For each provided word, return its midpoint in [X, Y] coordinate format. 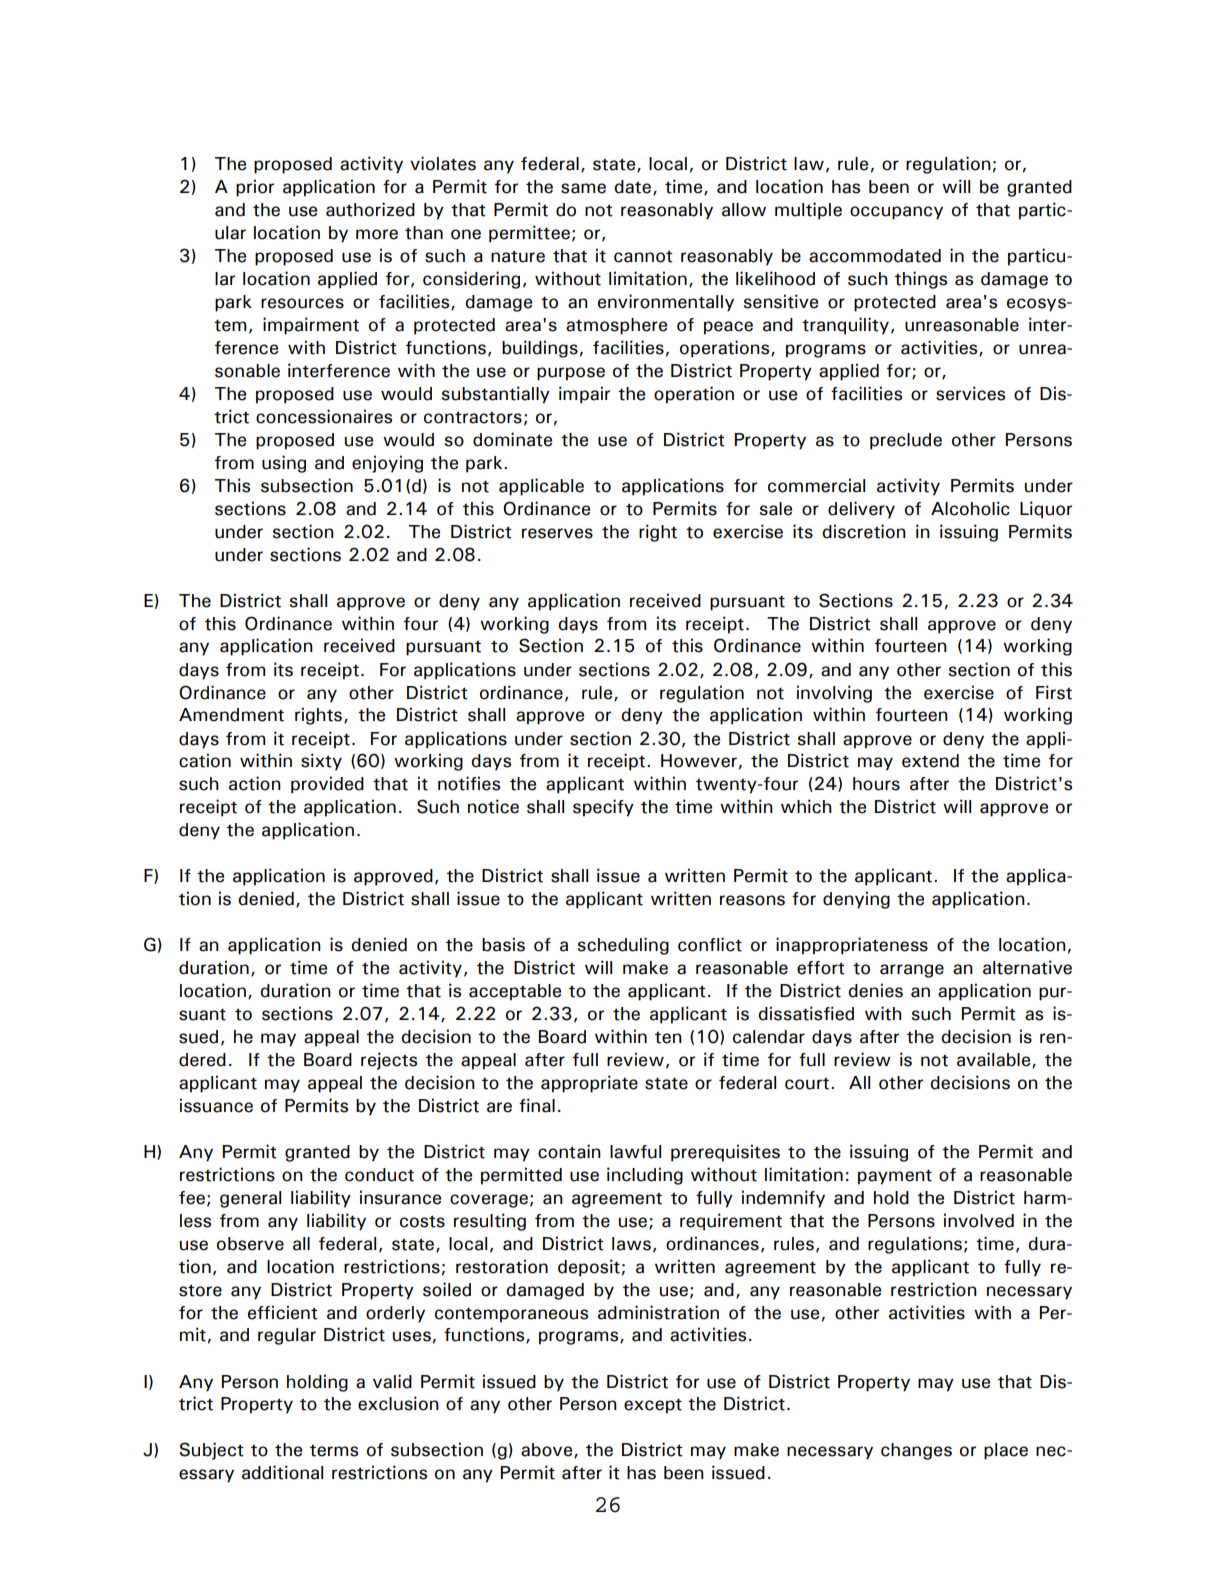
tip [816, 211]
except [653, 1406]
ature [523, 256]
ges [937, 1453]
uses [412, 1336]
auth [344, 210]
